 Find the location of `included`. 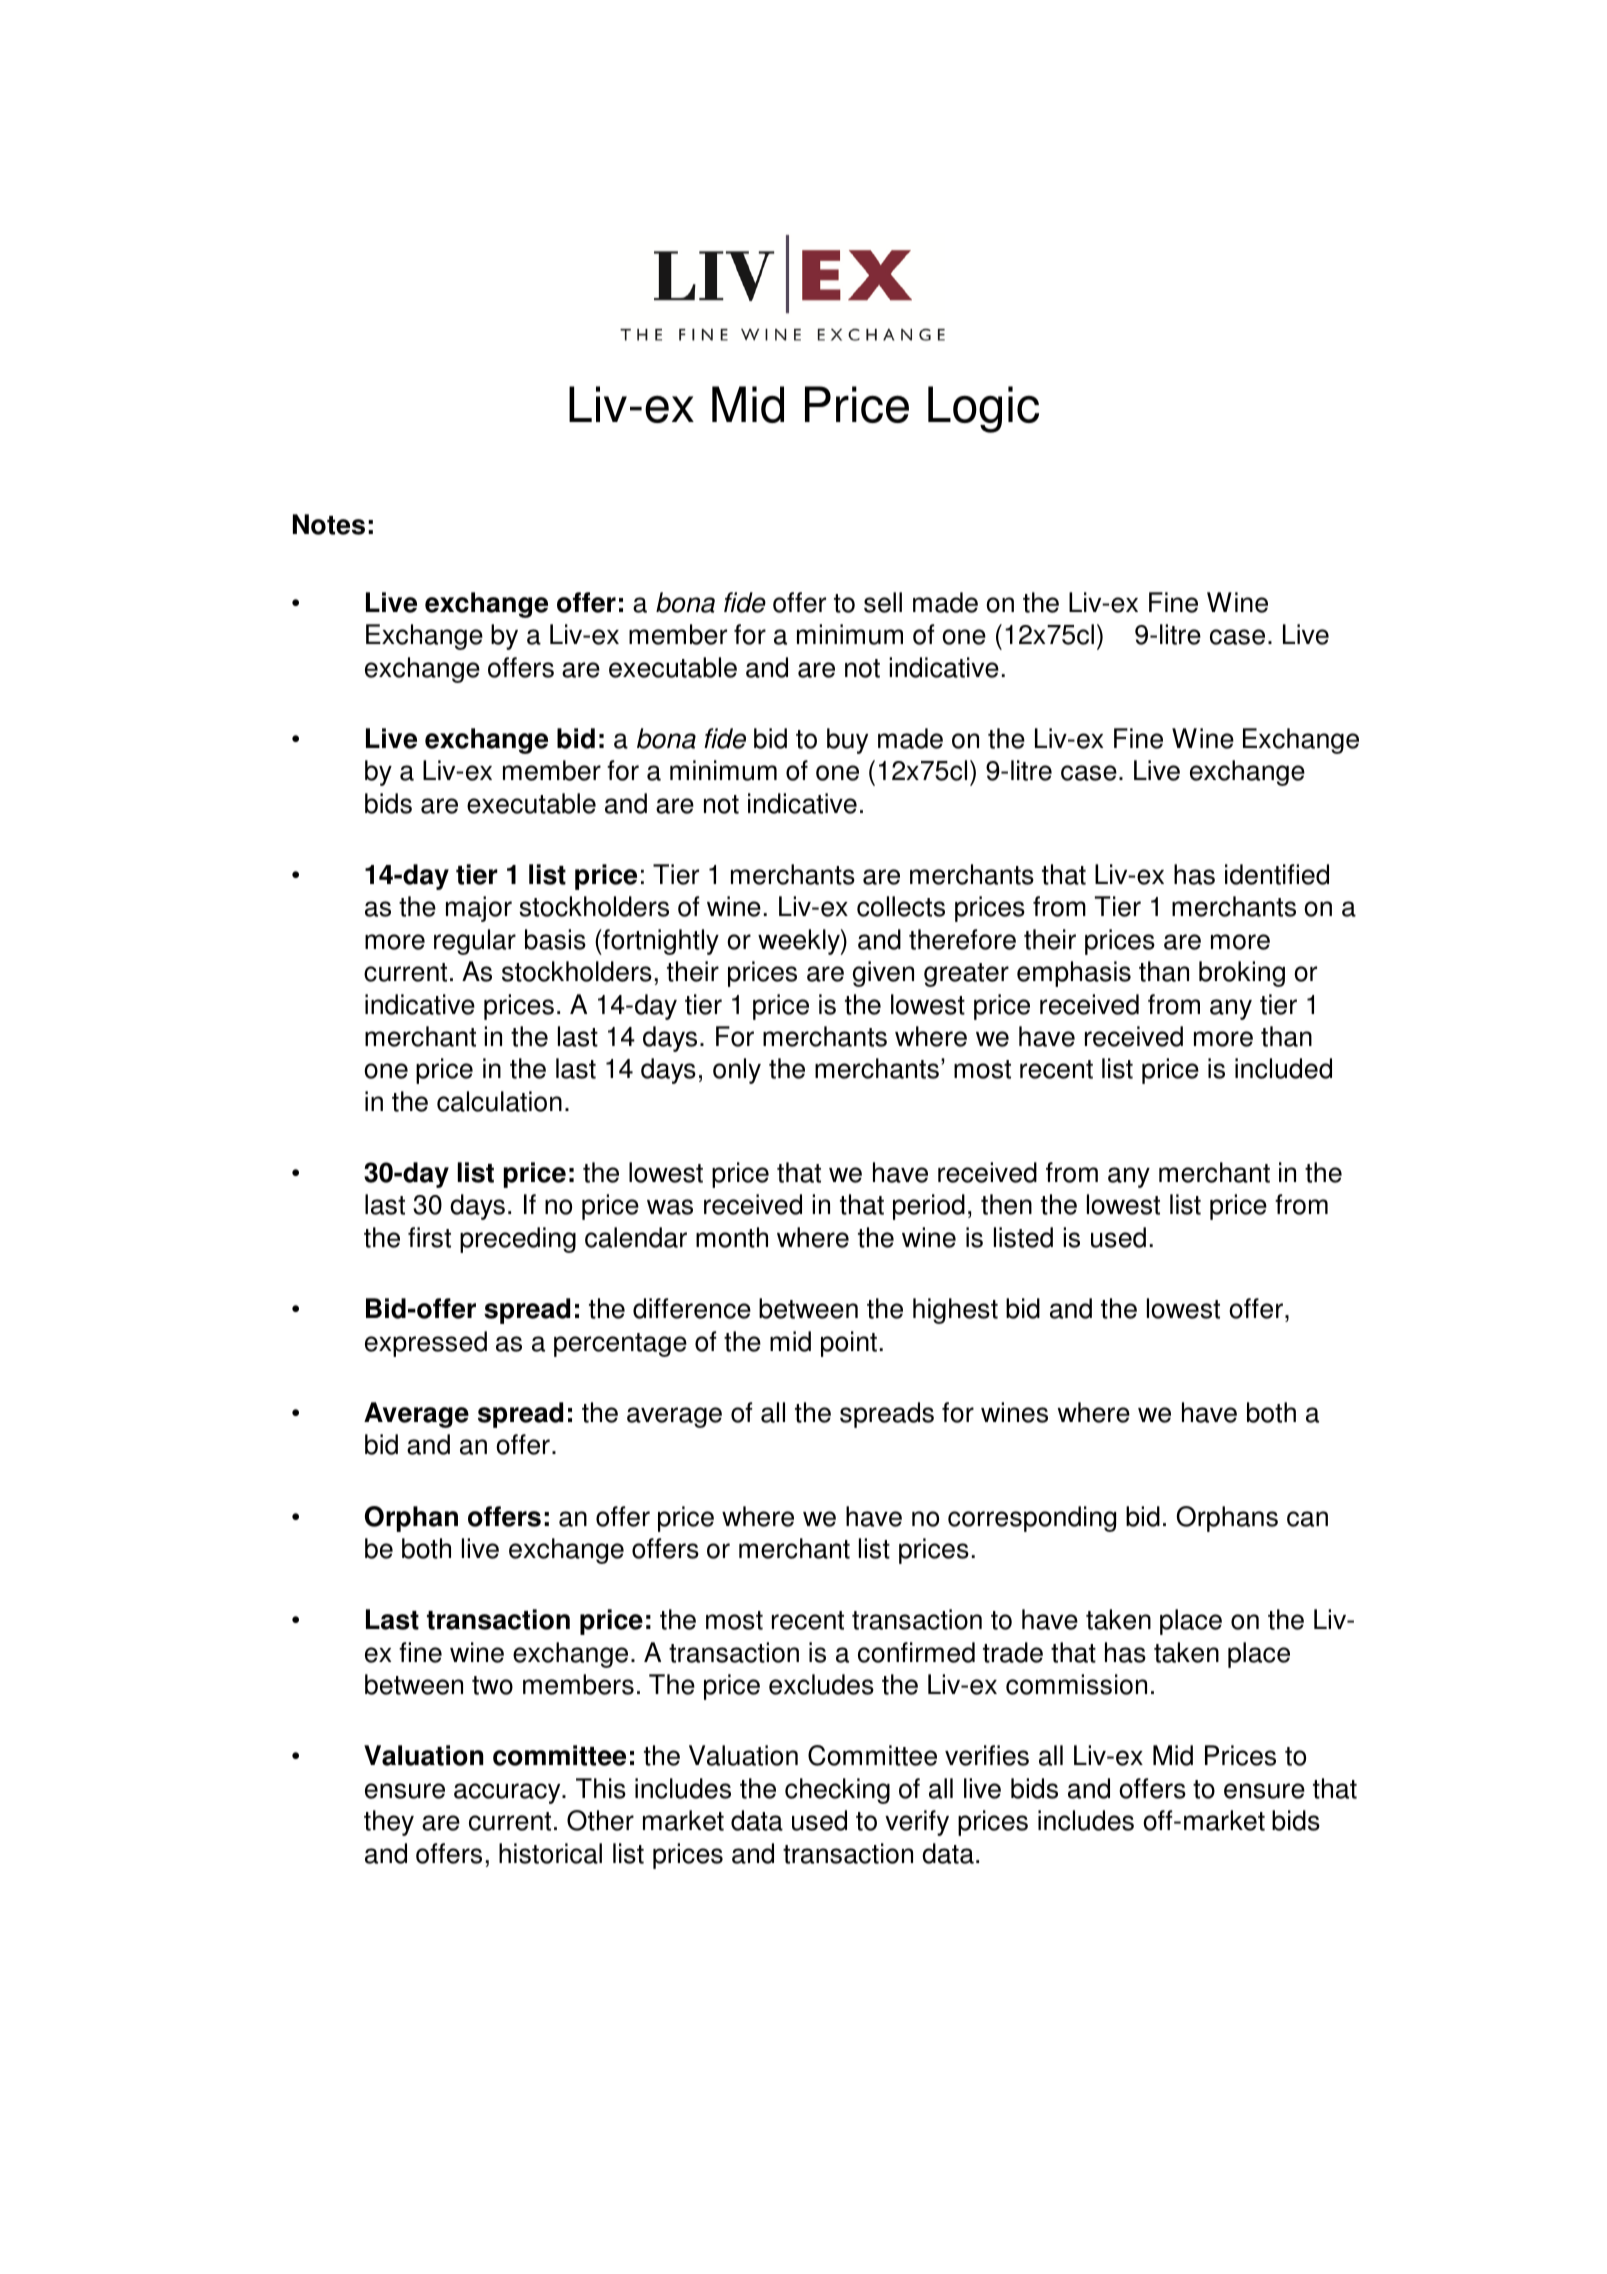

included is located at coordinates (1283, 1068).
